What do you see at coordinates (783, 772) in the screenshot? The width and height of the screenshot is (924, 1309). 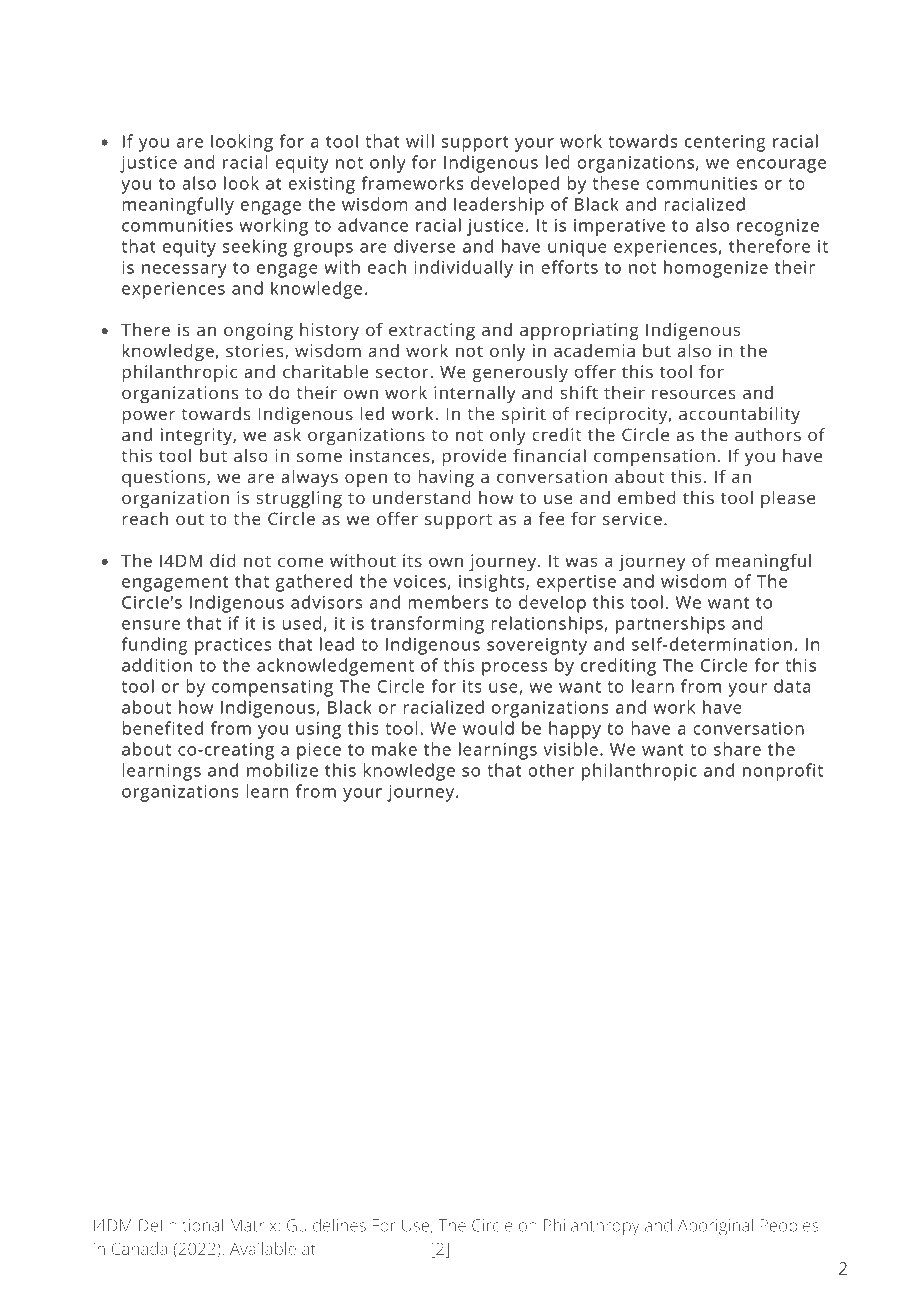 I see `nonprofit` at bounding box center [783, 772].
